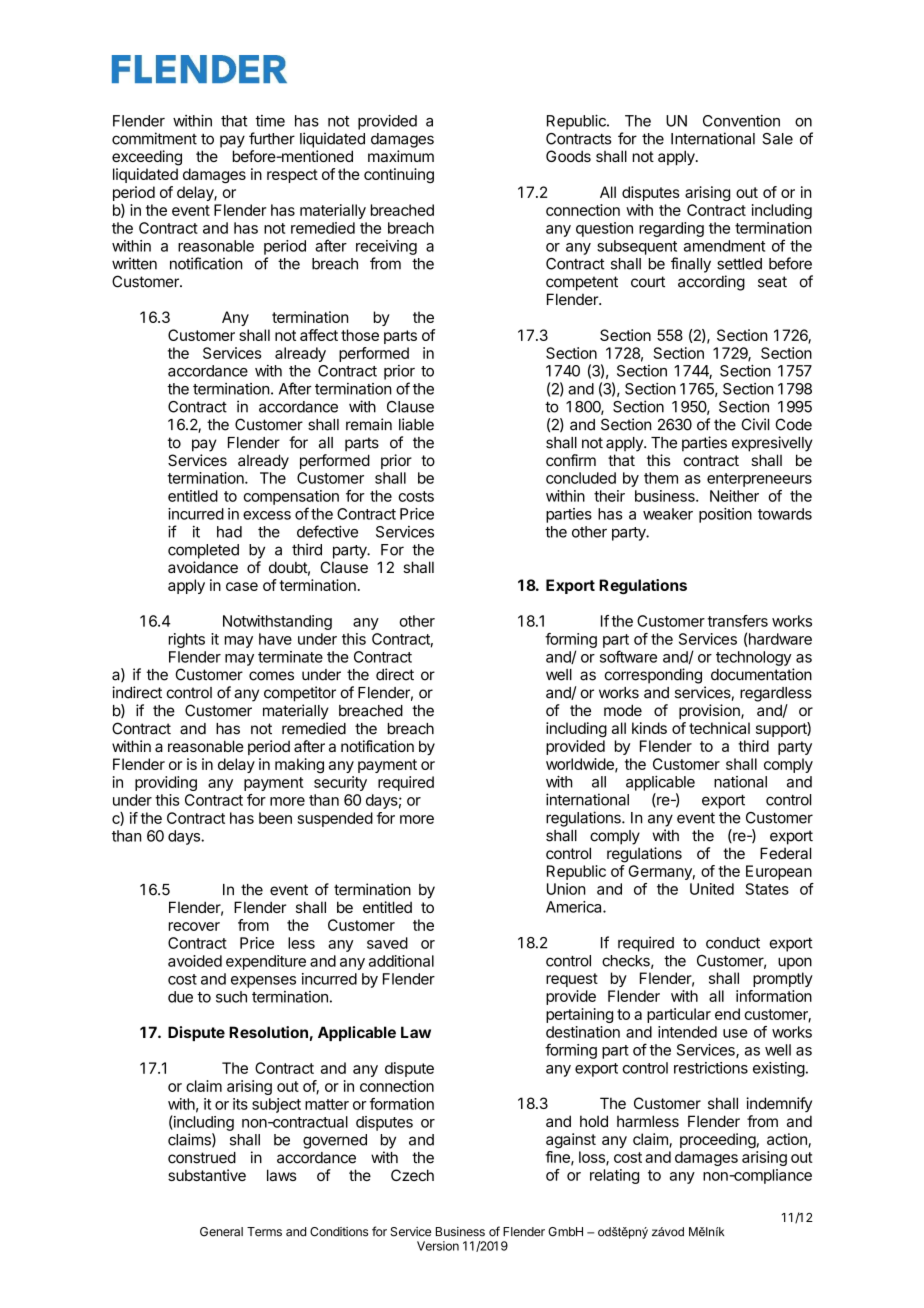 The width and height of the screenshot is (924, 1308). I want to click on Version, so click(438, 1246).
